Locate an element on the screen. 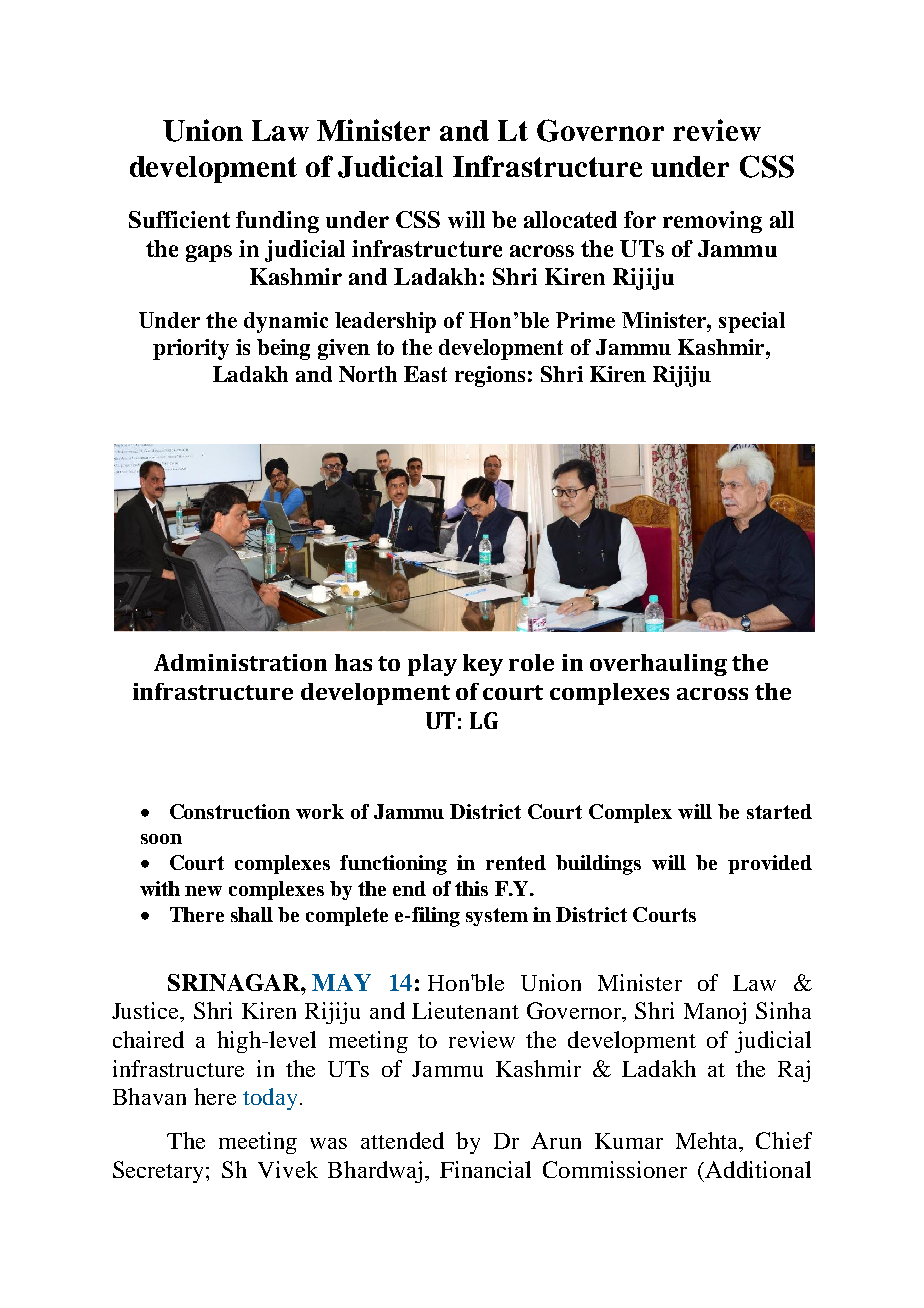  key is located at coordinates (483, 665).
